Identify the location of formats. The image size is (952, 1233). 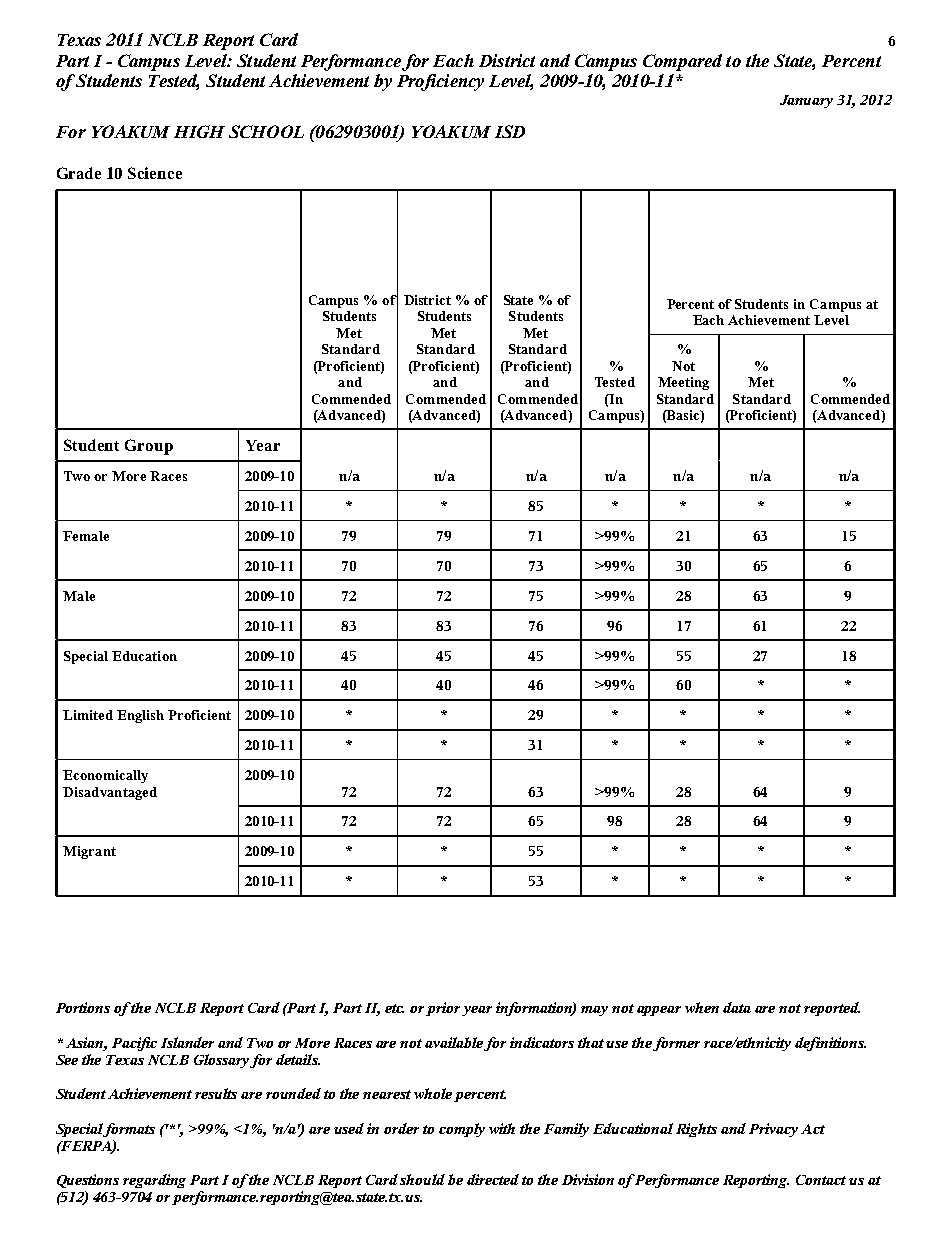
(129, 1130).
